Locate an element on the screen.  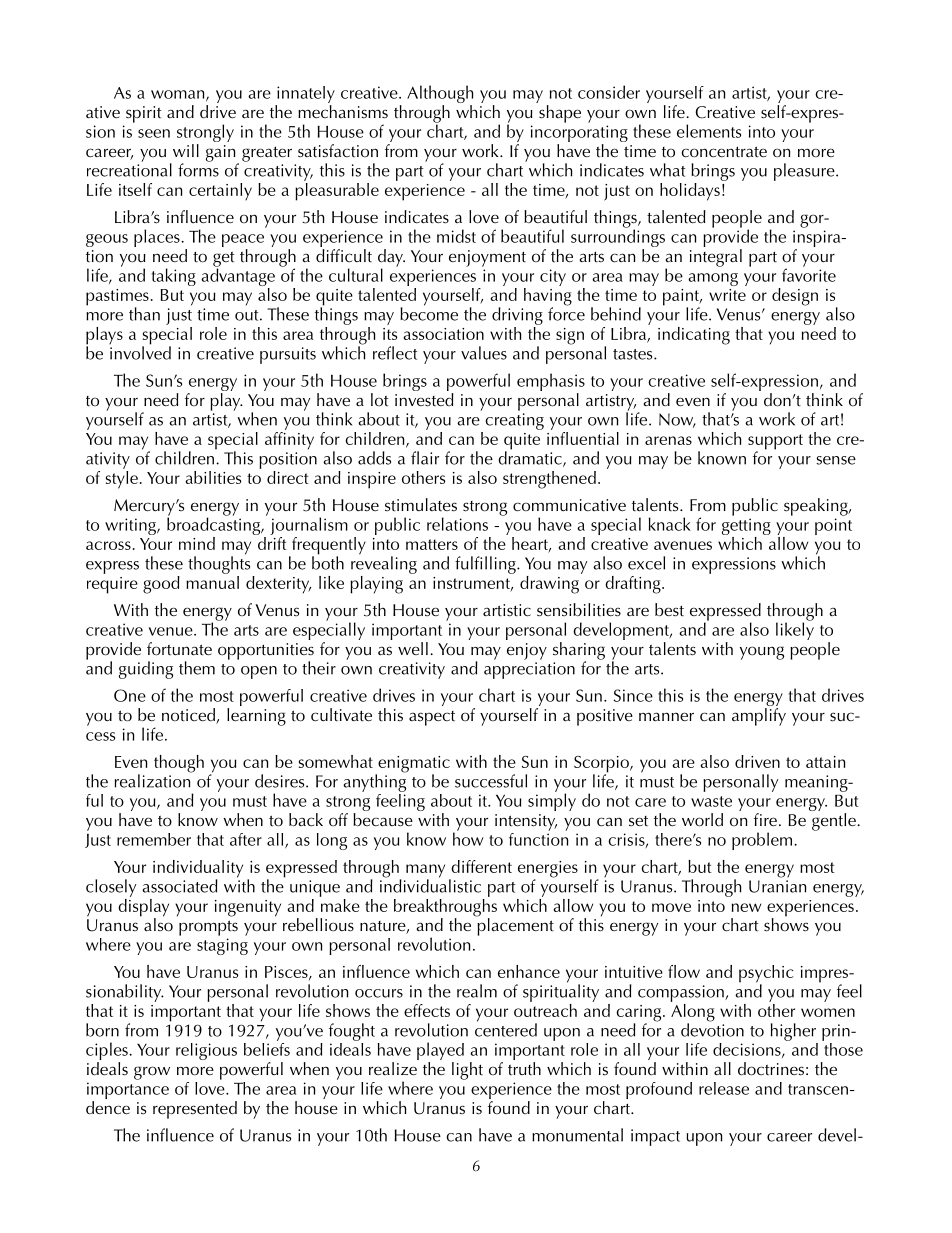
release is located at coordinates (724, 1088).
